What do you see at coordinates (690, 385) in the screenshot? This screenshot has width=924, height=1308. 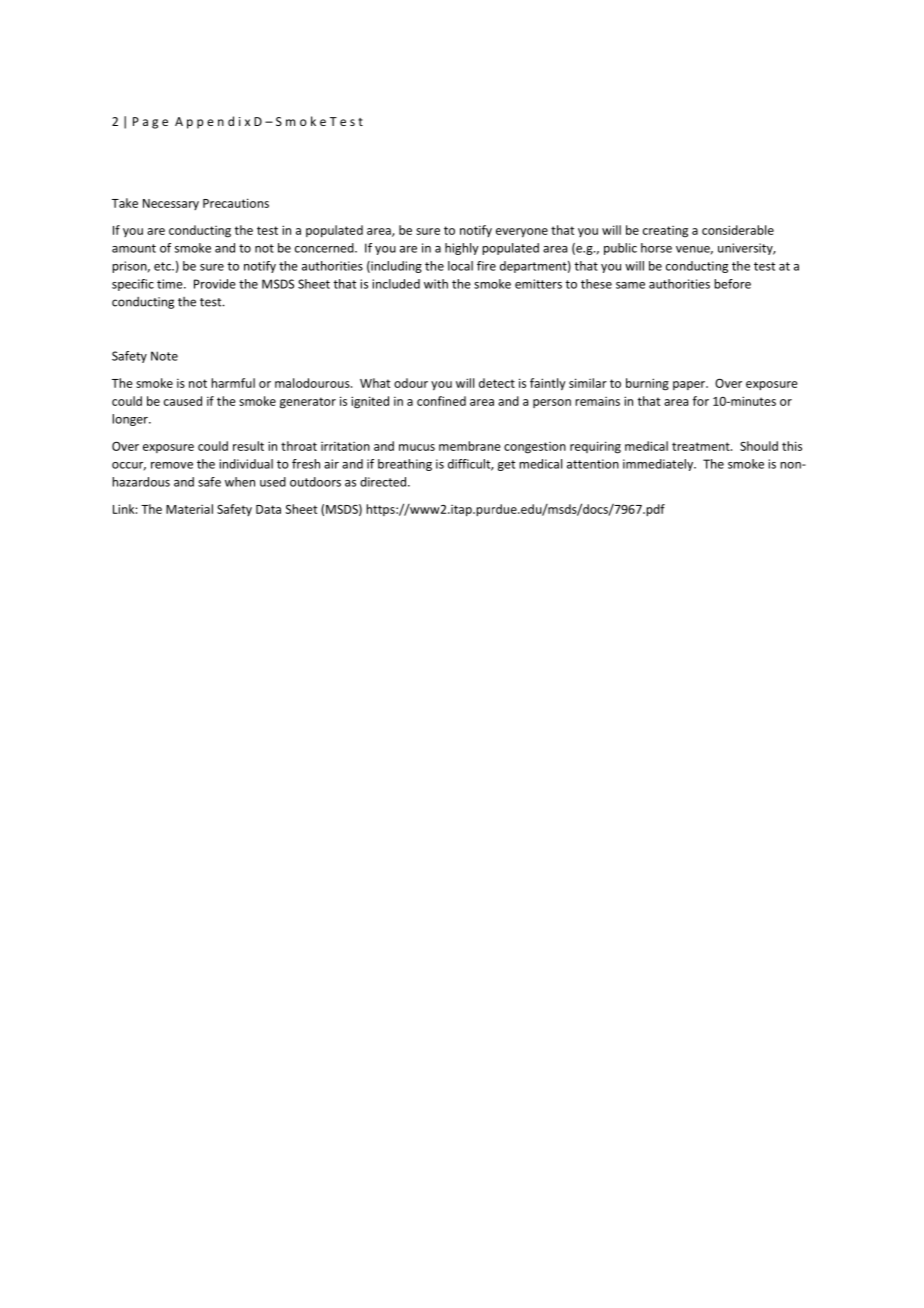 I see `paper` at bounding box center [690, 385].
